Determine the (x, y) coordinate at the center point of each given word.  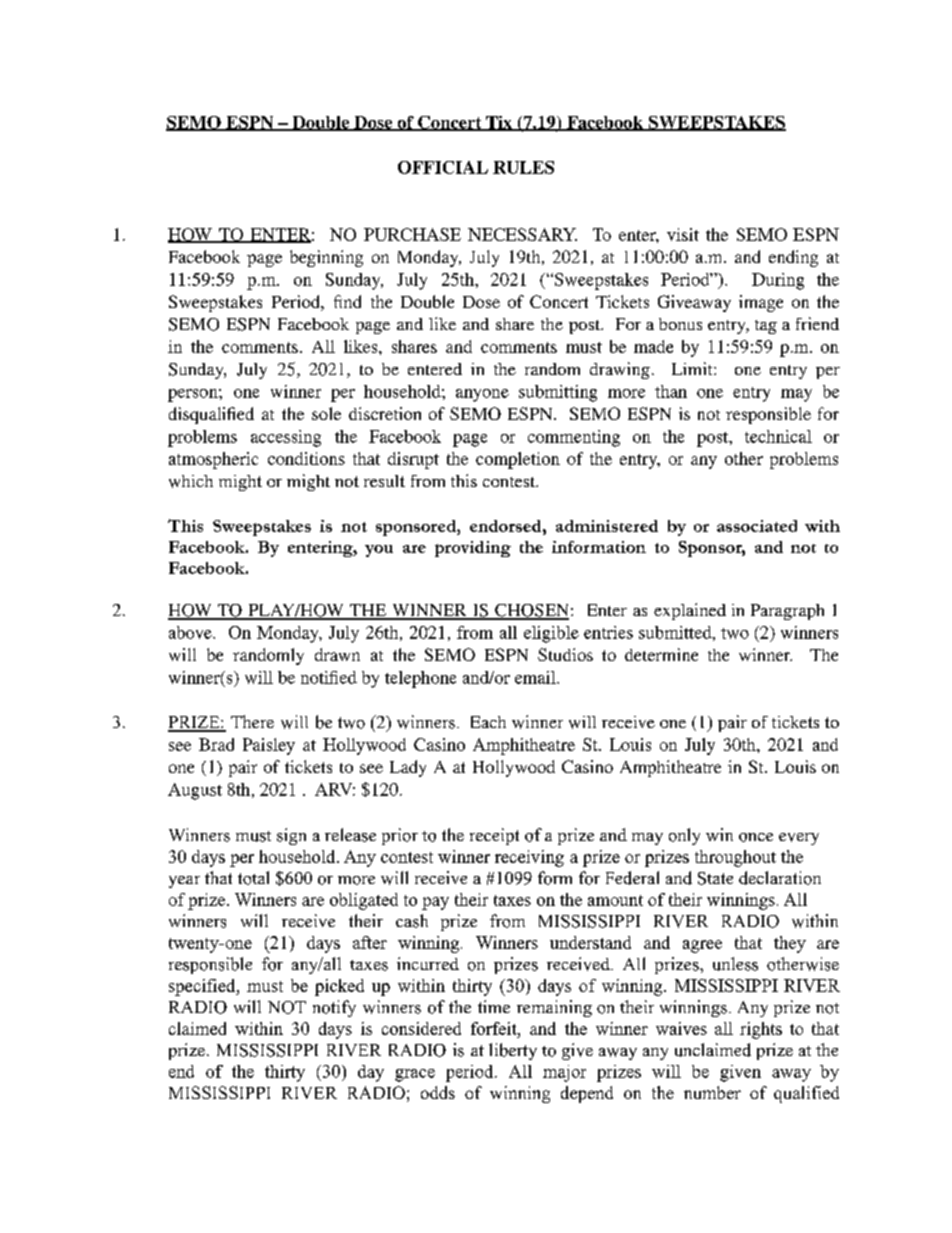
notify (334, 1008)
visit (683, 234)
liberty (513, 1051)
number (712, 1092)
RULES (523, 167)
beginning (326, 258)
